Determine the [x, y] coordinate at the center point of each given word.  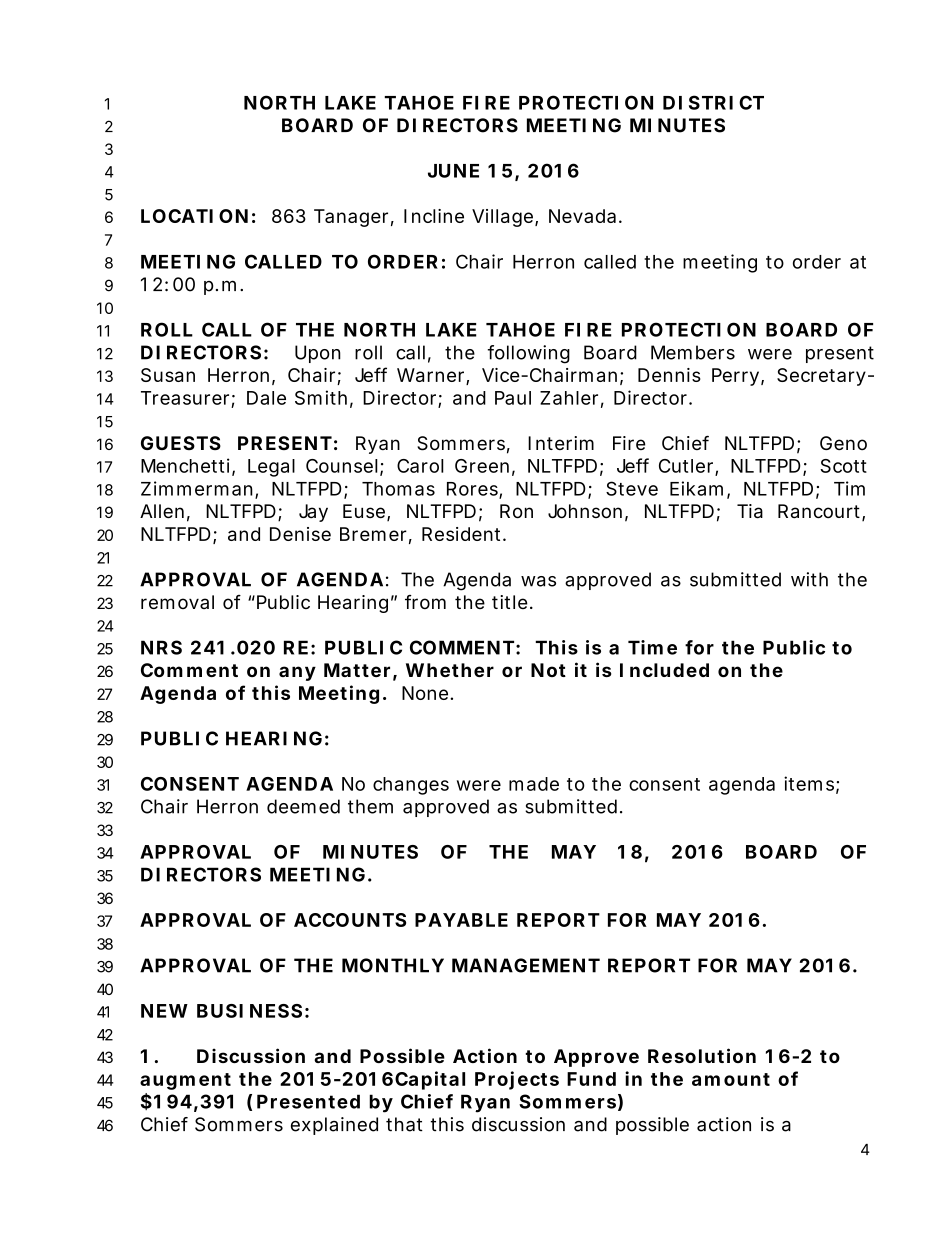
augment [185, 1081]
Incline [434, 216]
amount [731, 1079]
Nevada [582, 216]
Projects [517, 1080]
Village [502, 218]
